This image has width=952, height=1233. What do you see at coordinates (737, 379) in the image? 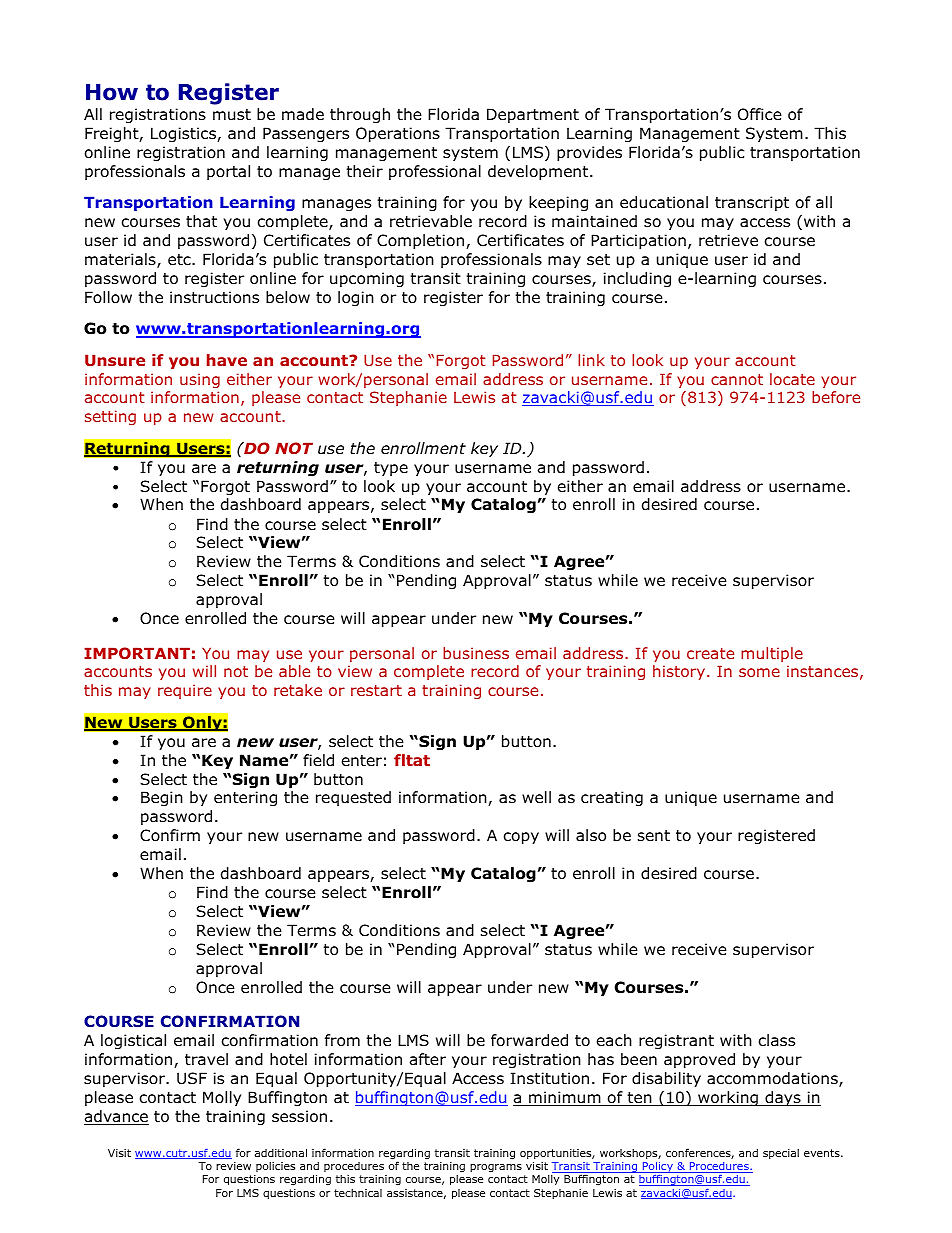
I see `cannot` at bounding box center [737, 379].
